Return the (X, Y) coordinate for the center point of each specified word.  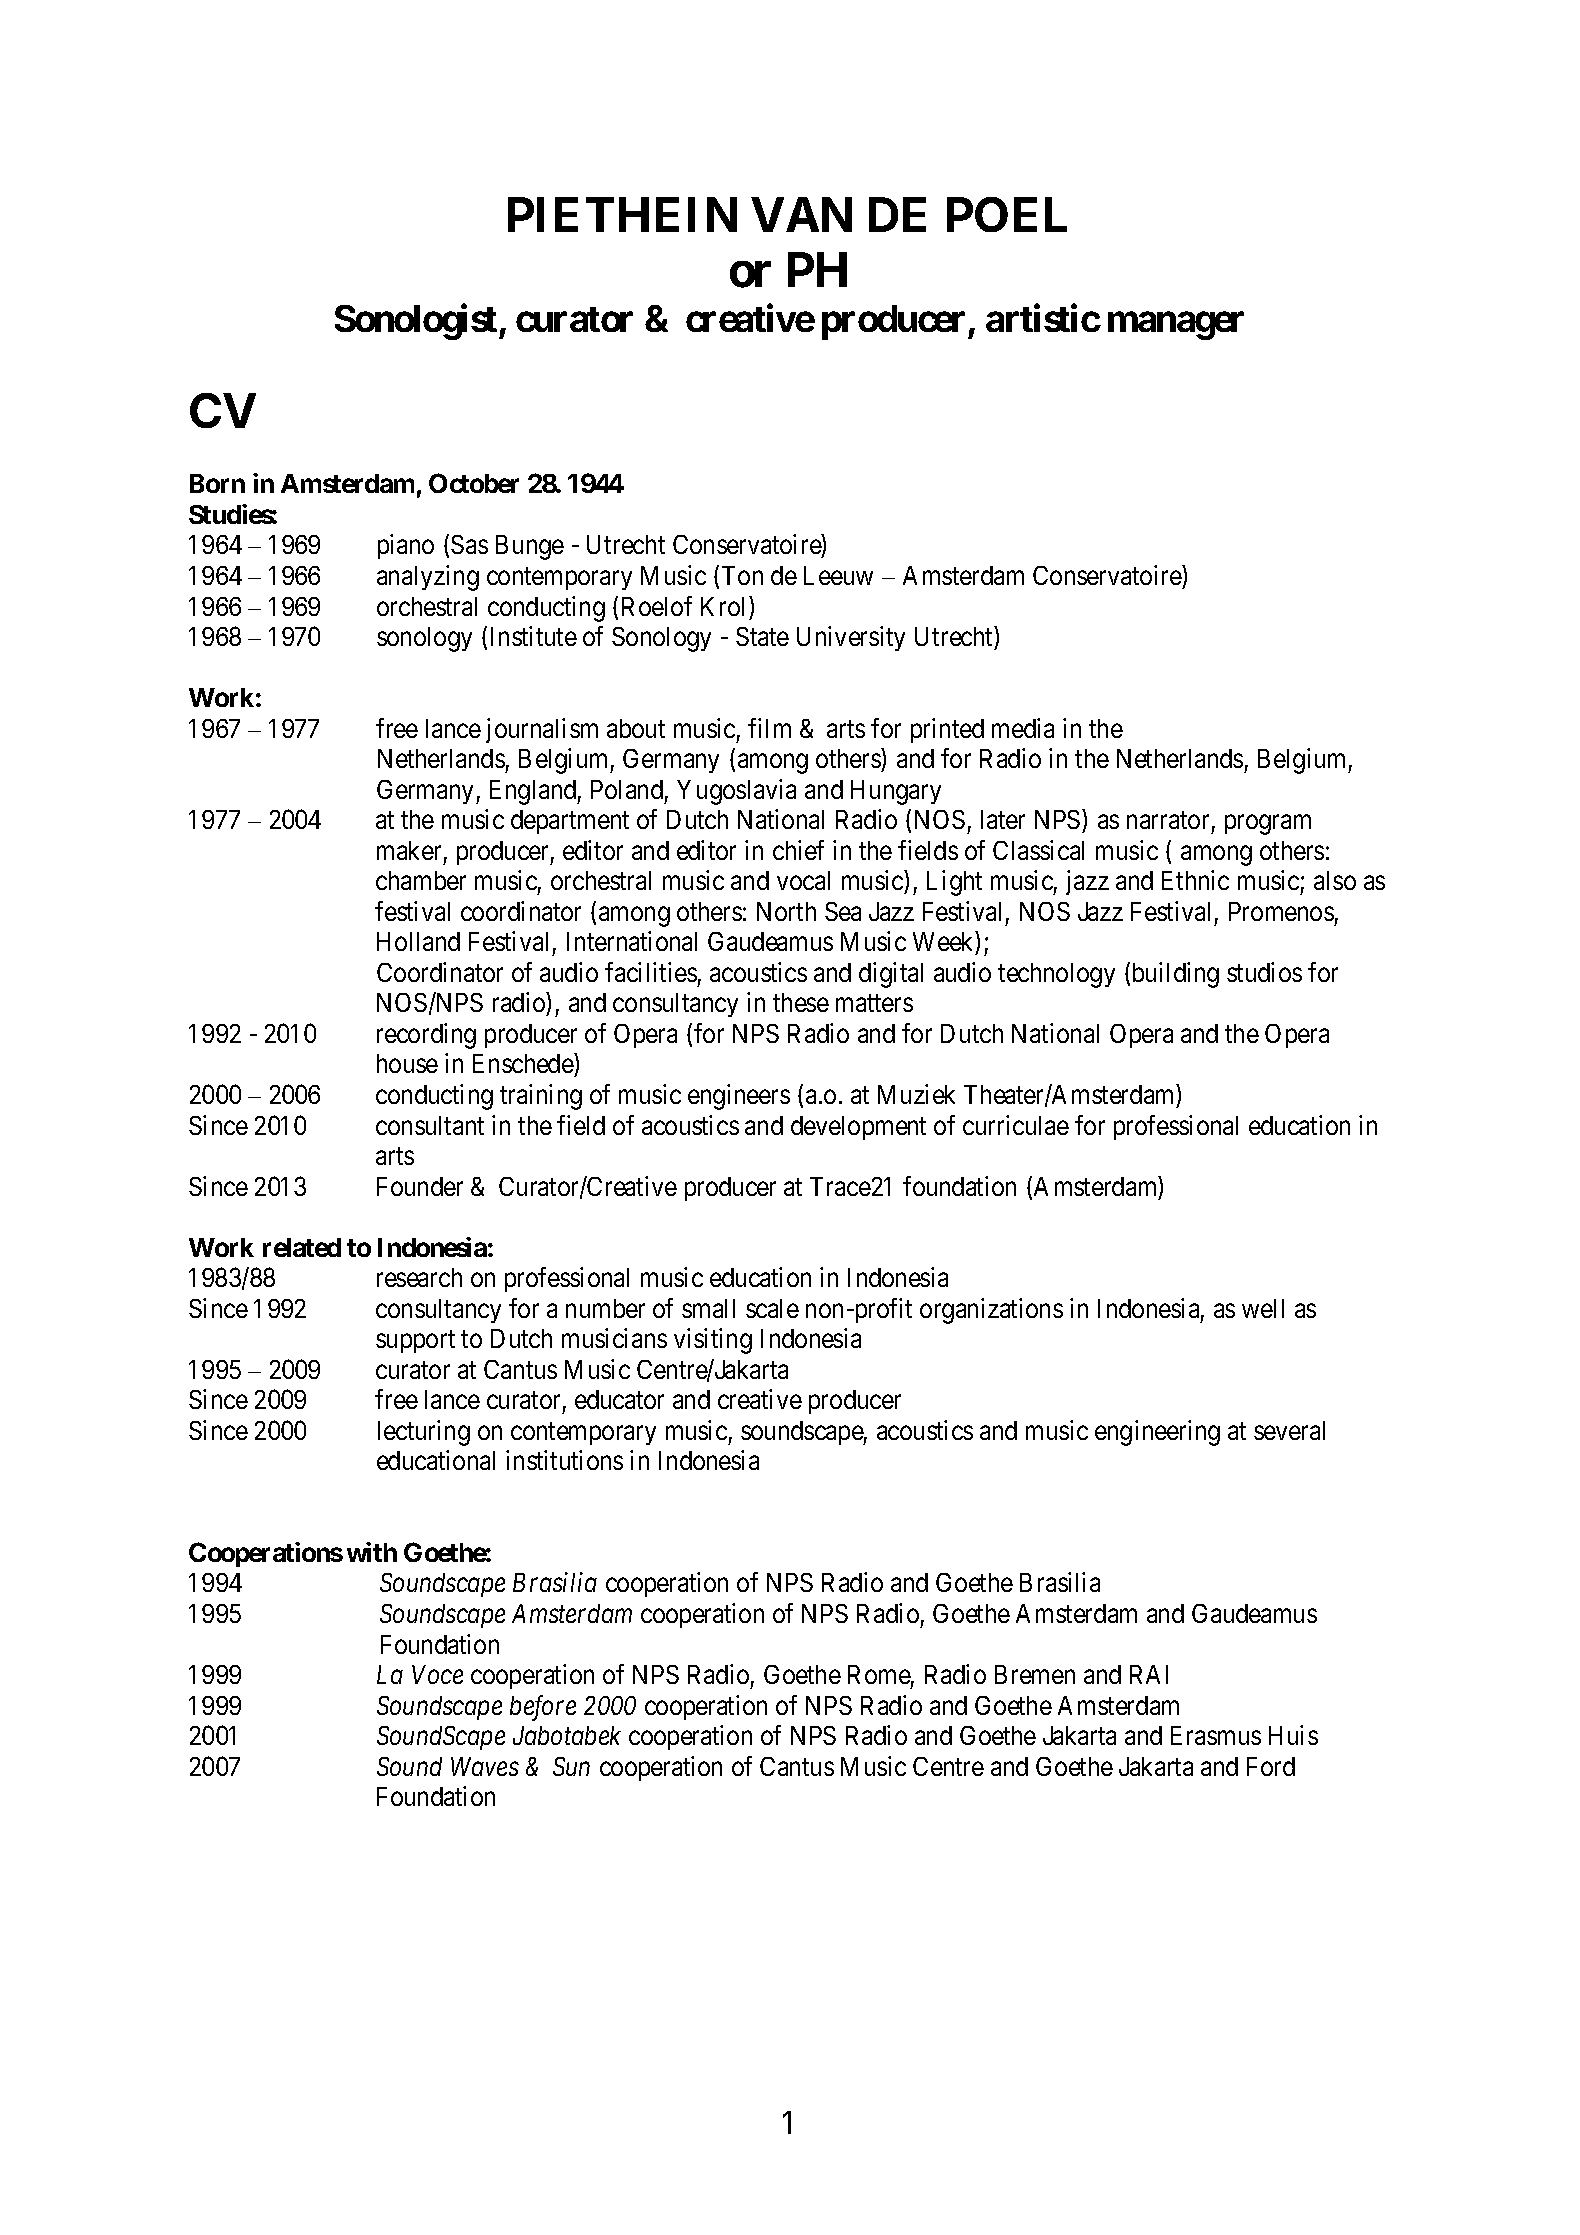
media (1023, 728)
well (1263, 1308)
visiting (713, 1341)
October (474, 483)
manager (1176, 326)
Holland (418, 941)
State (762, 636)
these (801, 1002)
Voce (437, 1674)
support (415, 1342)
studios (1264, 972)
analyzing (428, 578)
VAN (801, 214)
